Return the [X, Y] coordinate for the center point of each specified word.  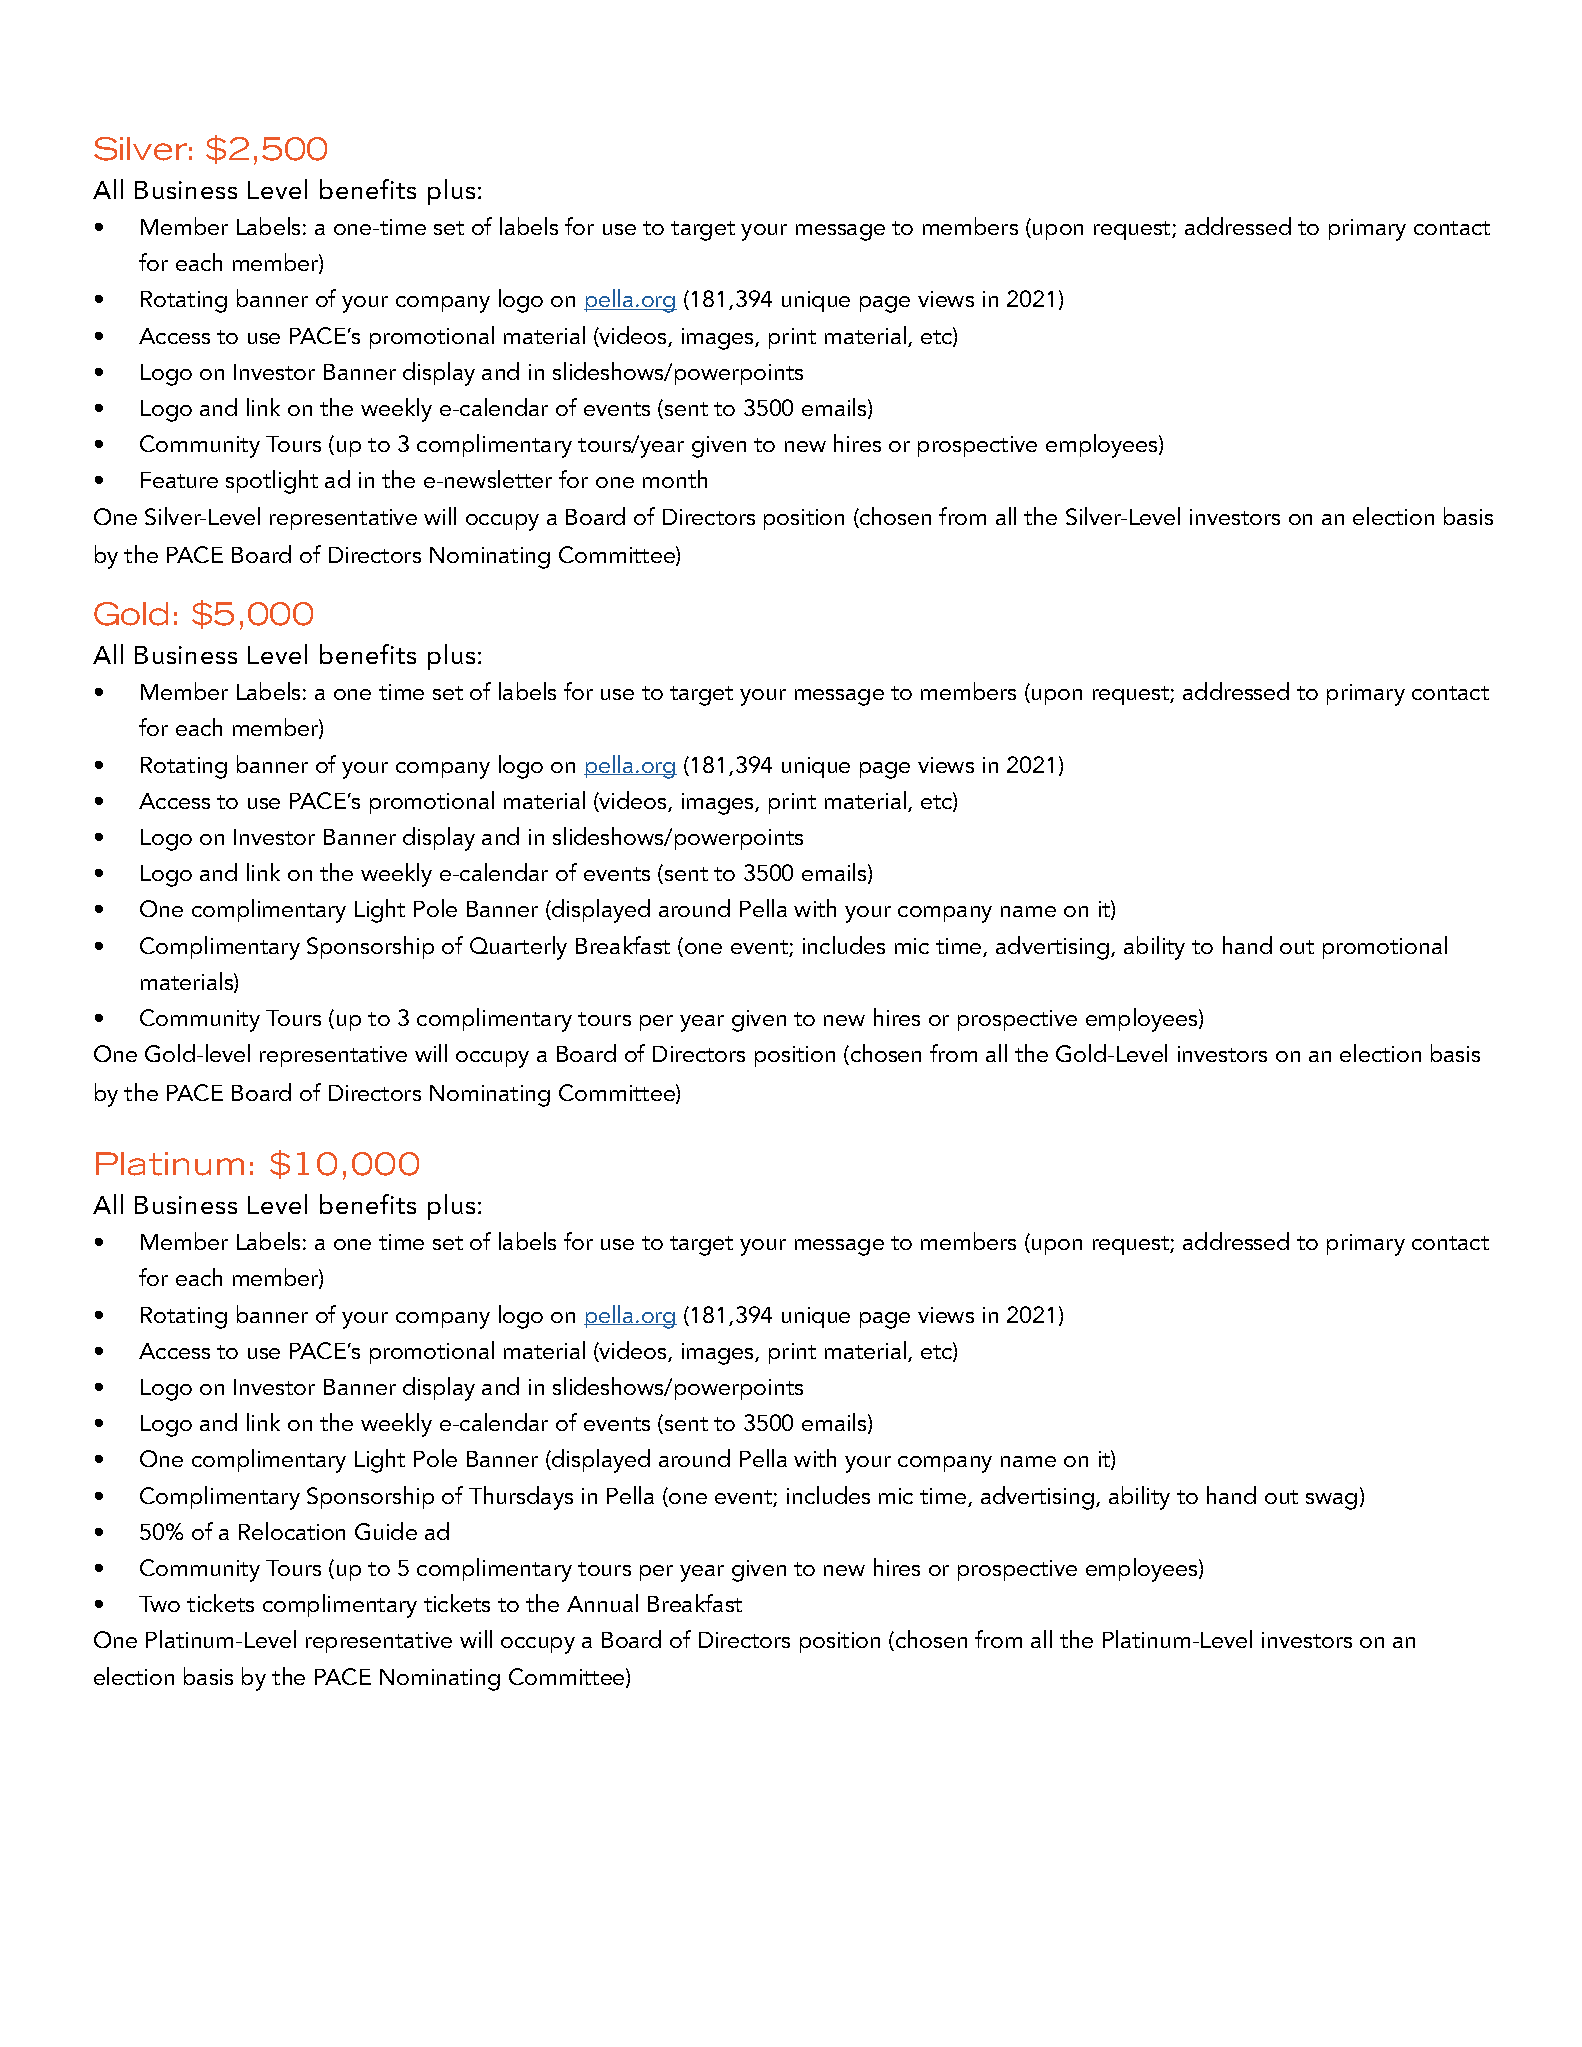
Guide [386, 1531]
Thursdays [521, 1498]
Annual [602, 1603]
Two [159, 1604]
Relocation [292, 1531]
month [675, 479]
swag [1331, 1501]
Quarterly [518, 948]
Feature [179, 480]
